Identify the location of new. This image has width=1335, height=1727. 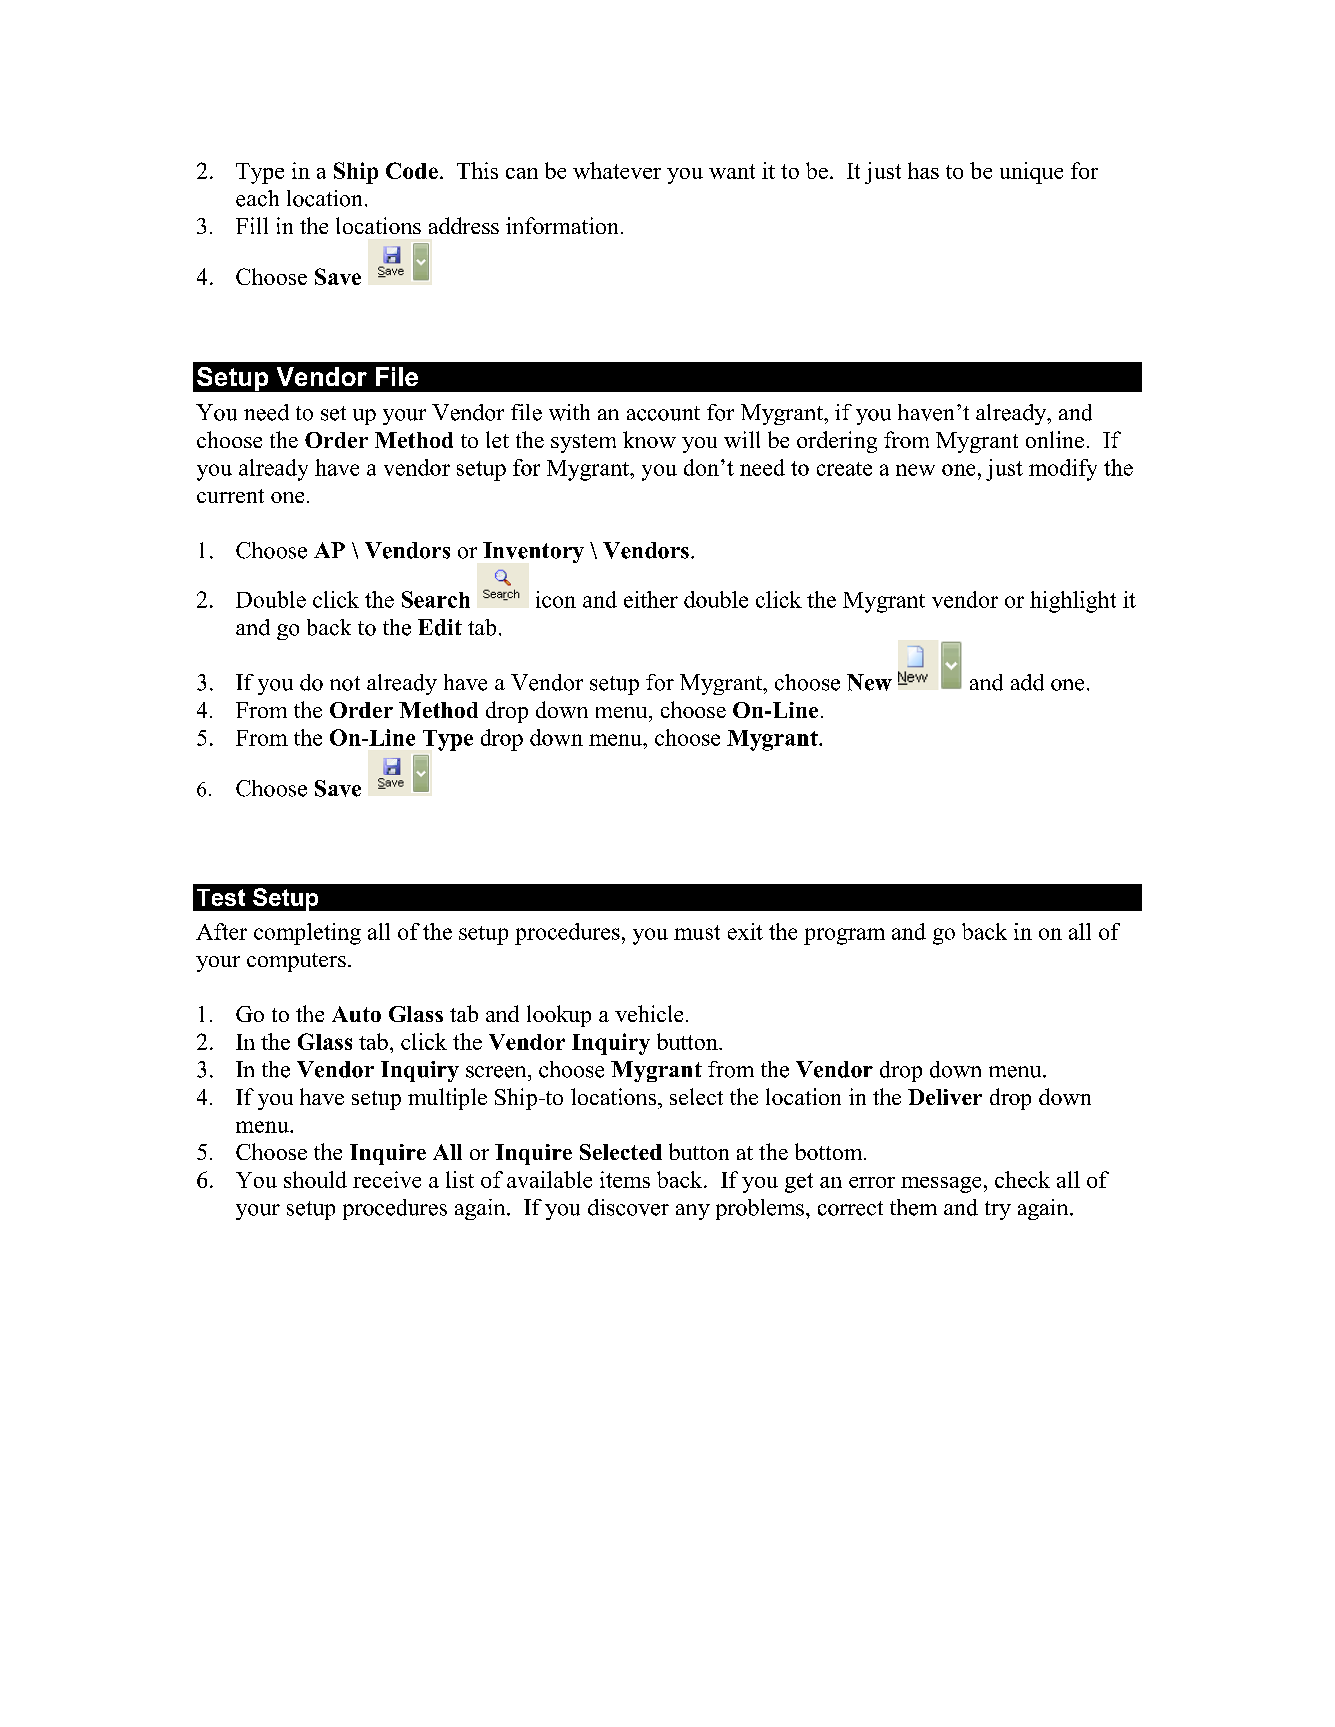
(915, 470).
